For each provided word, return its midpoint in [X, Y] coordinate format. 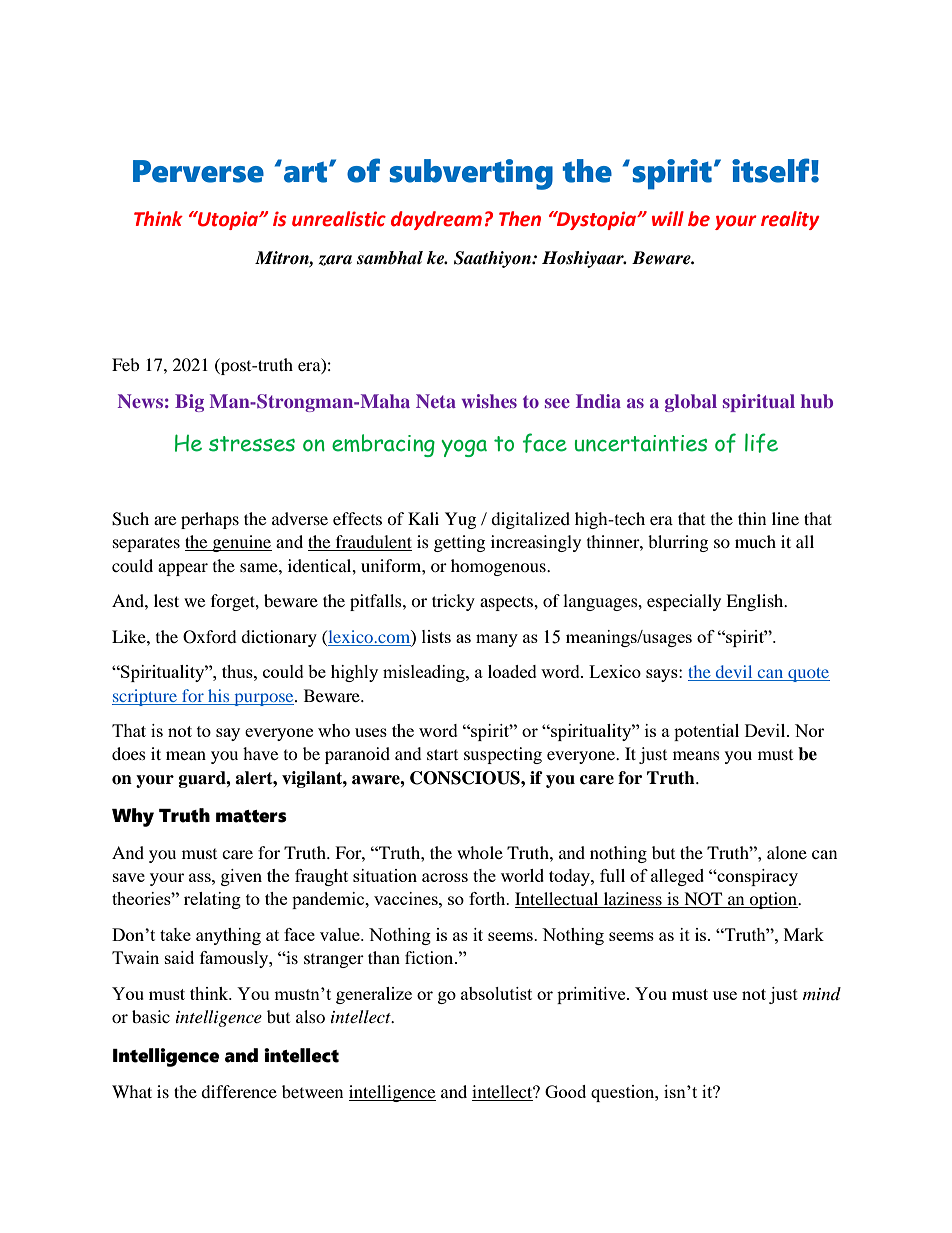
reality [790, 220]
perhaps [210, 520]
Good [565, 1091]
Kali [423, 518]
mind [822, 993]
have [260, 753]
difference [239, 1091]
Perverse [198, 171]
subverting [471, 174]
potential [706, 732]
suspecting [503, 755]
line [785, 518]
